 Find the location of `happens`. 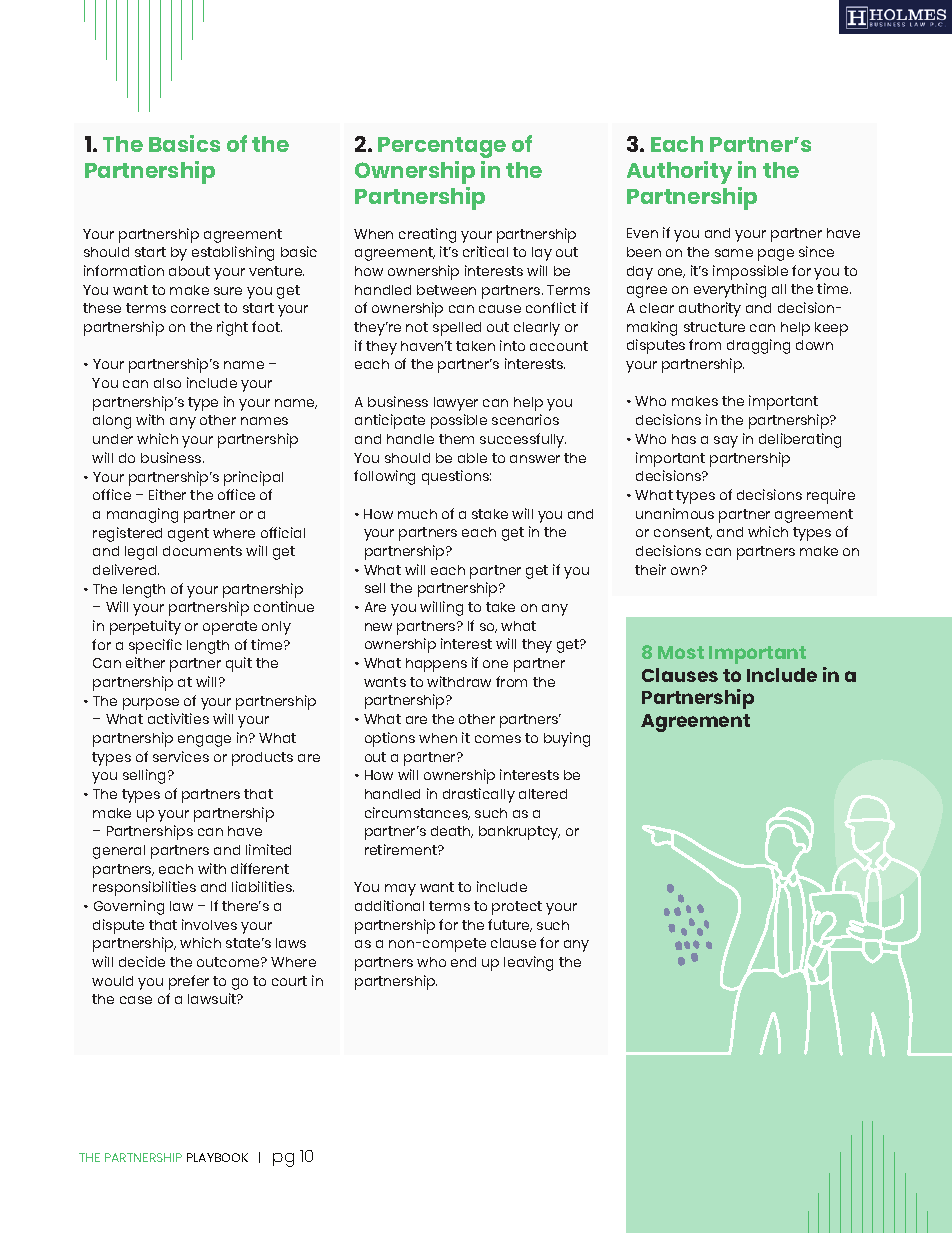

happens is located at coordinates (436, 665).
